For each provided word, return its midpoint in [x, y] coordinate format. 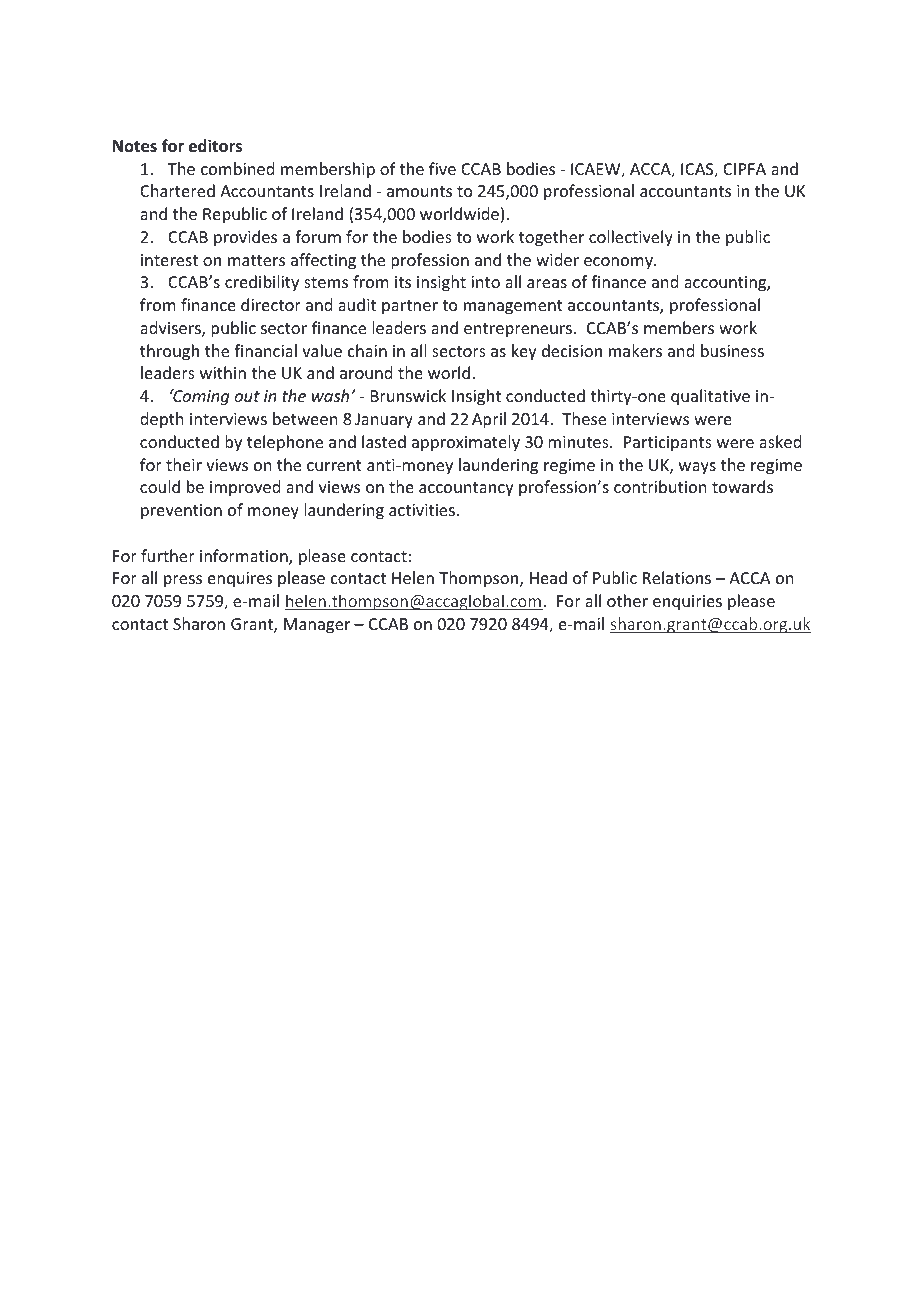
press [183, 581]
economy [619, 263]
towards [742, 486]
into [485, 282]
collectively [631, 238]
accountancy [466, 489]
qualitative [710, 397]
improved [245, 488]
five [442, 168]
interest [169, 260]
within [223, 372]
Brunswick [408, 395]
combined [237, 168]
